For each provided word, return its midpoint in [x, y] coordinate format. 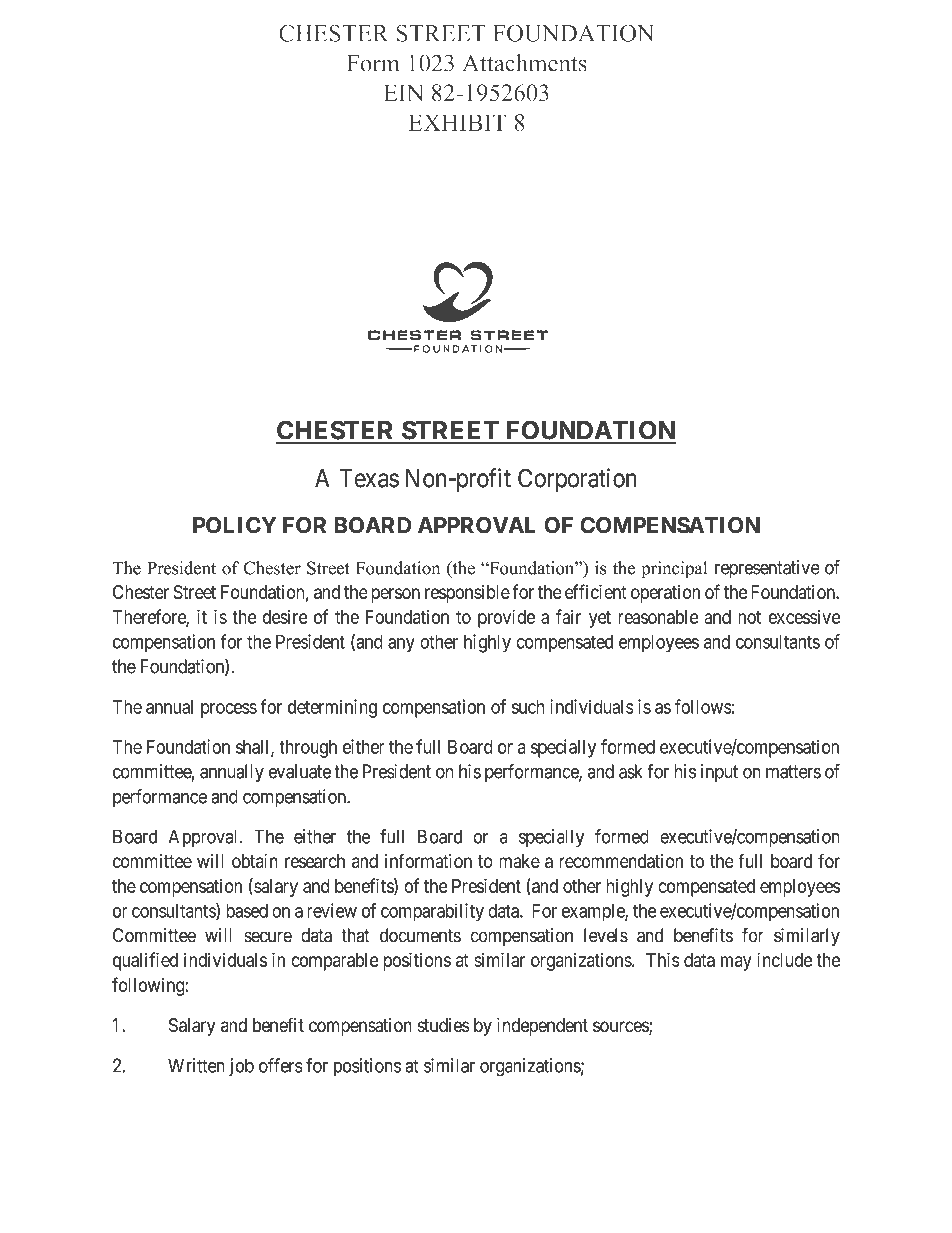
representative [767, 569]
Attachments [525, 63]
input [719, 773]
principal [674, 570]
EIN [404, 92]
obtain [255, 861]
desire [285, 617]
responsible [467, 594]
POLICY [234, 525]
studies [444, 1025]
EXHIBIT [457, 122]
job [241, 1067]
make [519, 861]
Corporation [577, 480]
